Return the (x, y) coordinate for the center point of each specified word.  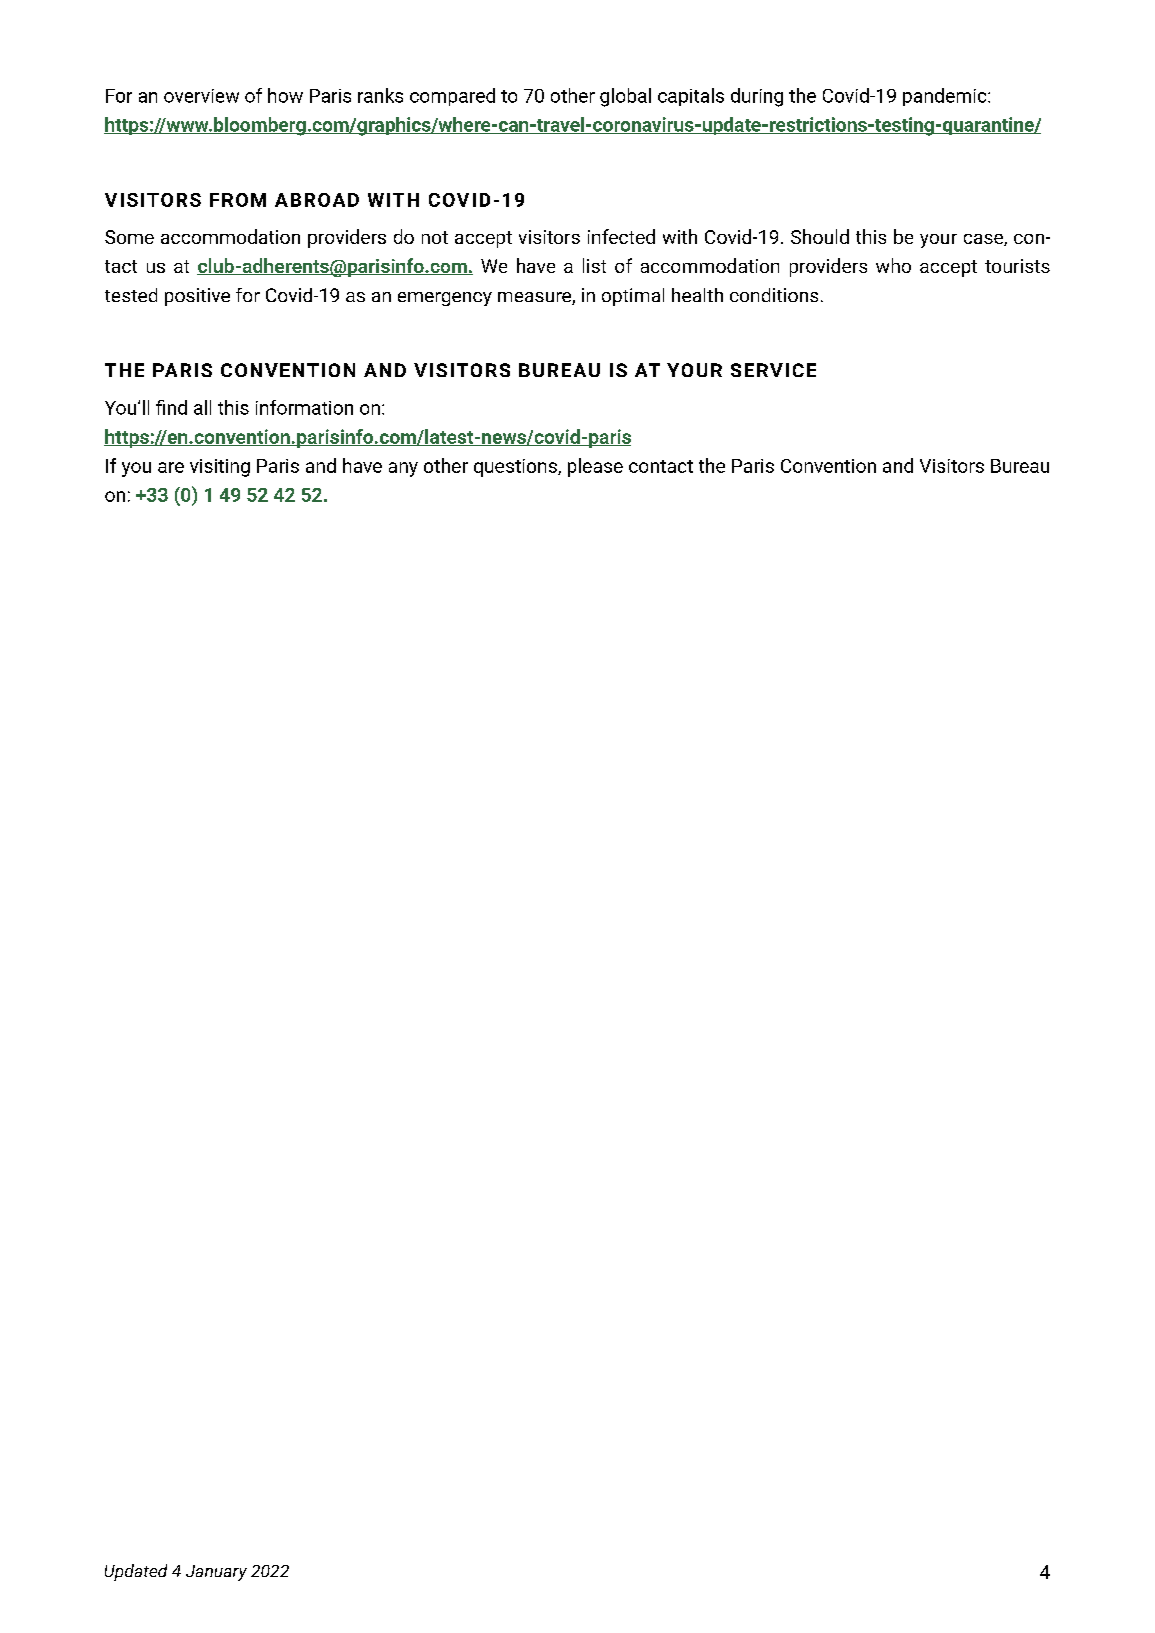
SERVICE (773, 370)
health (697, 295)
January (216, 1573)
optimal (633, 297)
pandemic (946, 97)
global (625, 97)
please (595, 467)
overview (201, 96)
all (202, 407)
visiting (220, 468)
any (403, 469)
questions (516, 468)
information (304, 407)
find (171, 407)
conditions (774, 295)
